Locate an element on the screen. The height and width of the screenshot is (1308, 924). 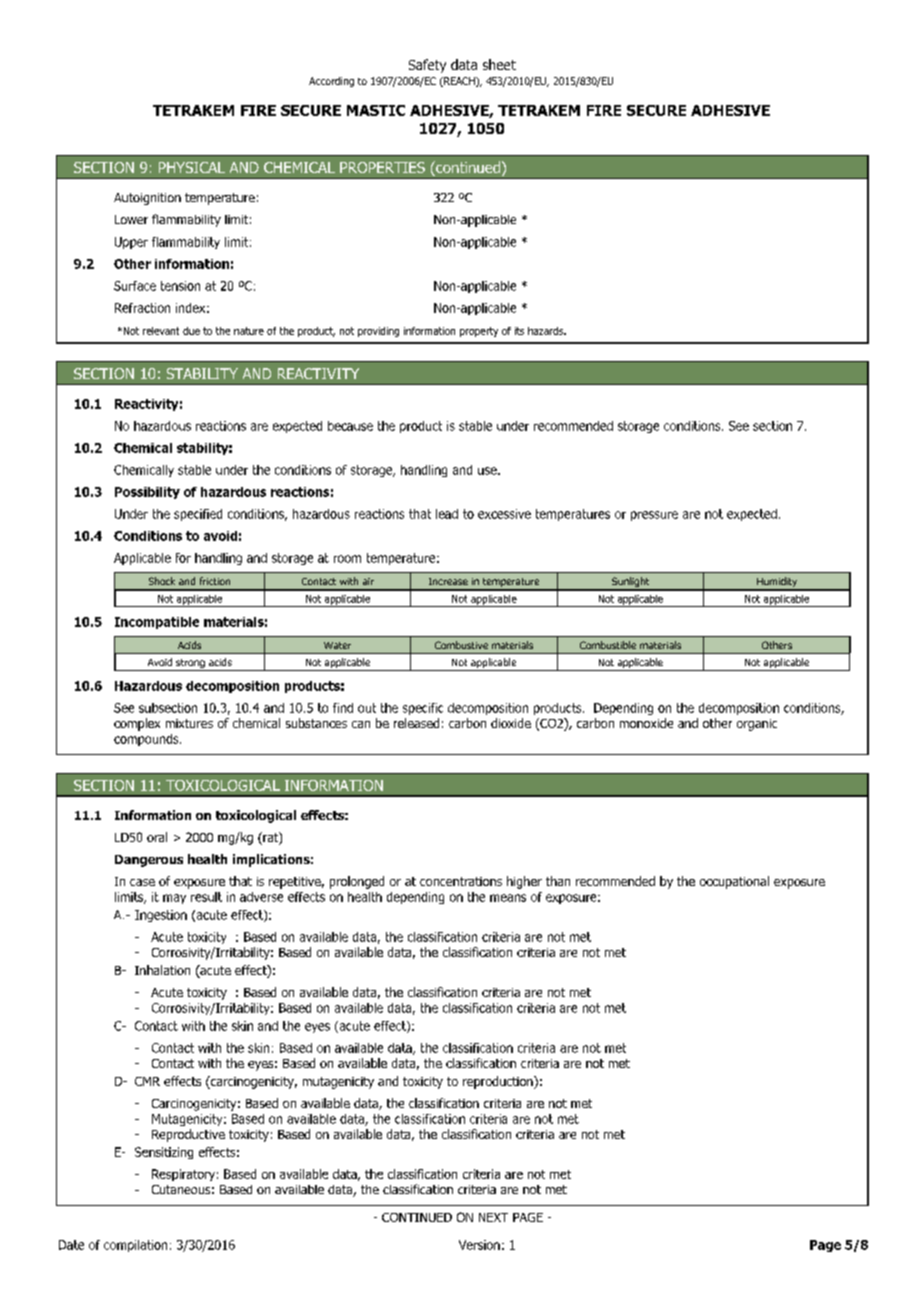
providing is located at coordinates (378, 332).
